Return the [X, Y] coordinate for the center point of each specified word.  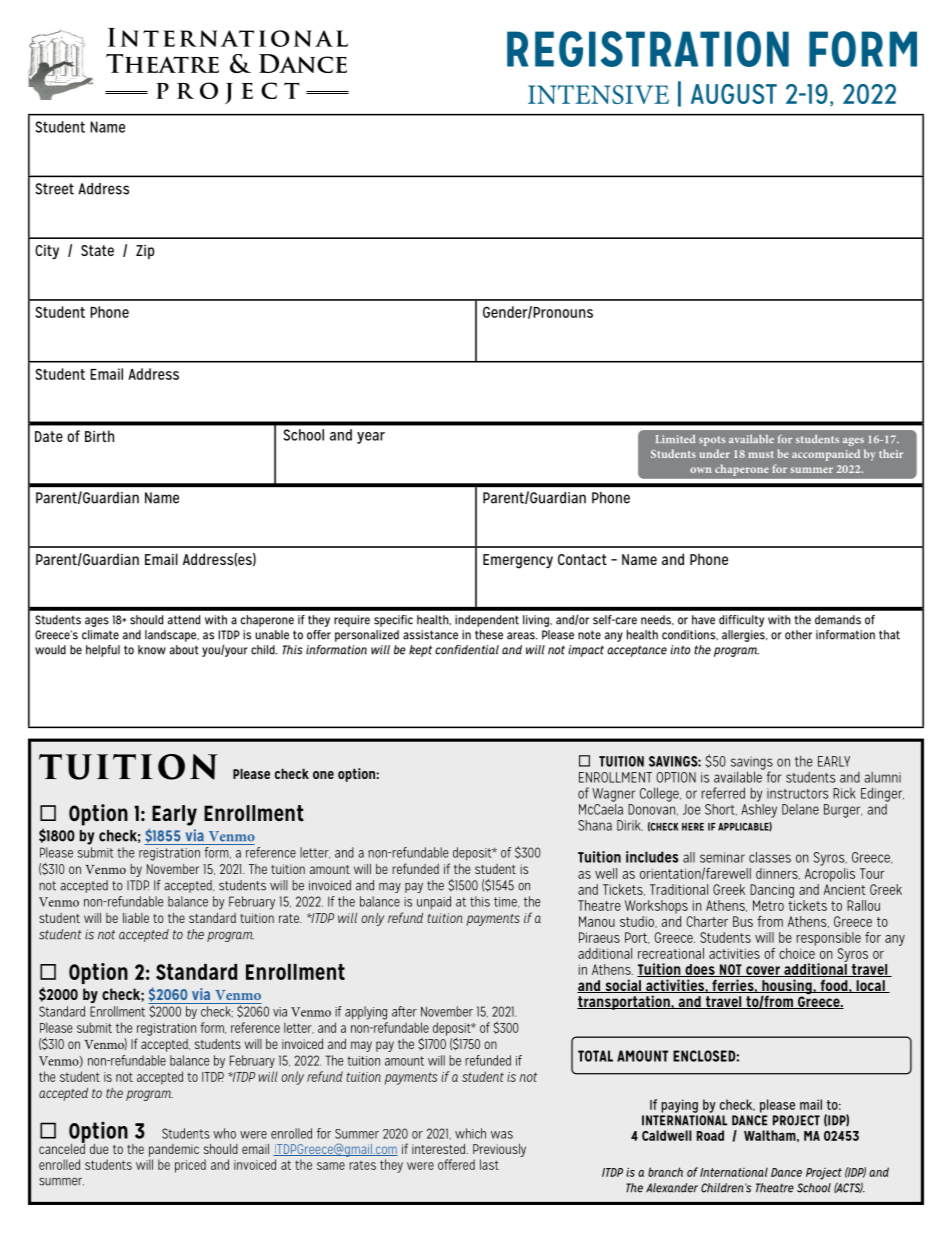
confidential [467, 650]
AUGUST [734, 94]
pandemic [174, 1150]
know [152, 650]
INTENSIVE [598, 94]
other [798, 635]
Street [54, 189]
